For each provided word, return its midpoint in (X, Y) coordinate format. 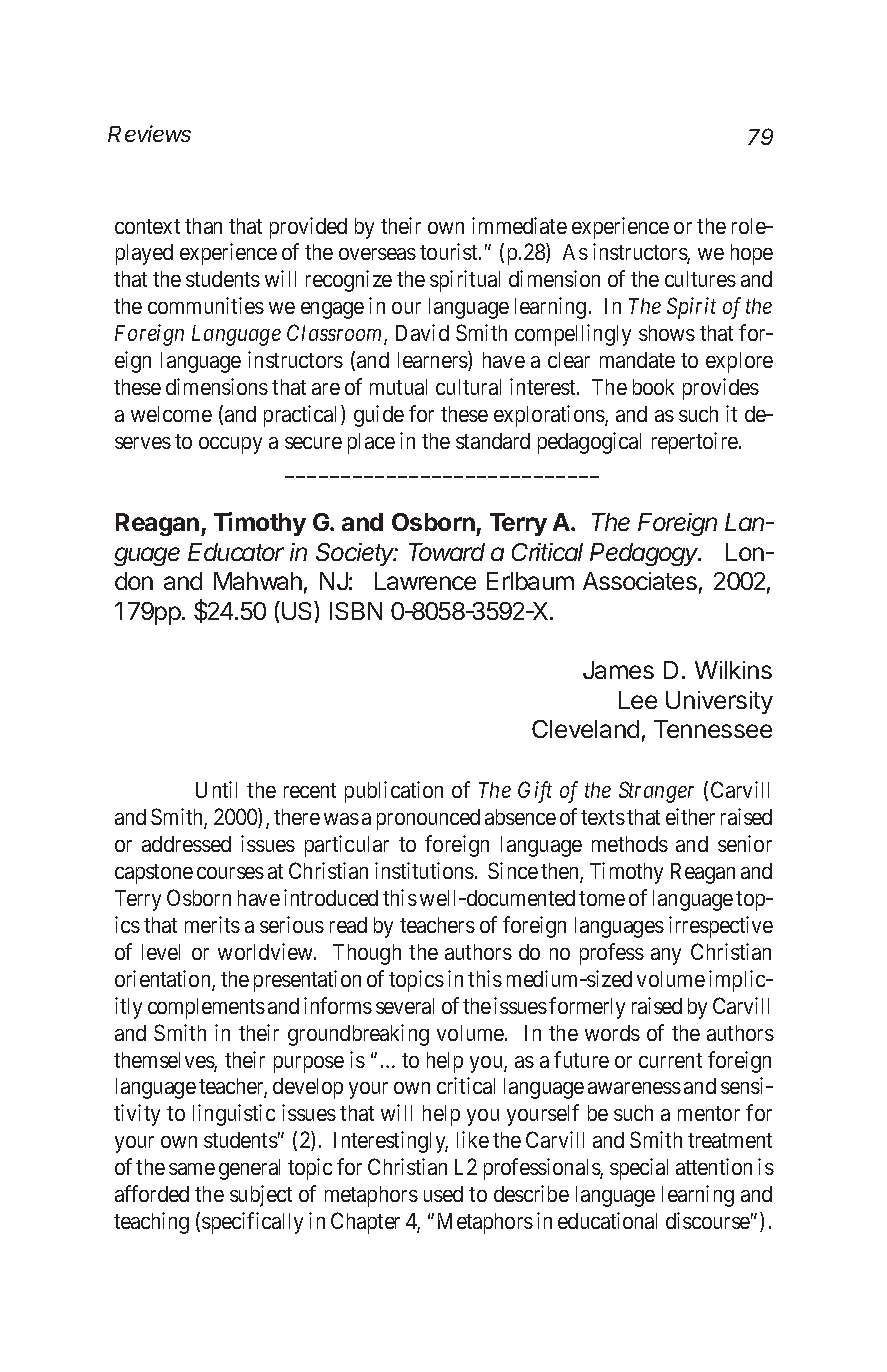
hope (752, 254)
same (192, 1169)
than (203, 226)
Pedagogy (645, 554)
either (690, 816)
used (443, 1194)
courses (230, 873)
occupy (230, 445)
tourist (450, 251)
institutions (424, 870)
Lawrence (425, 581)
